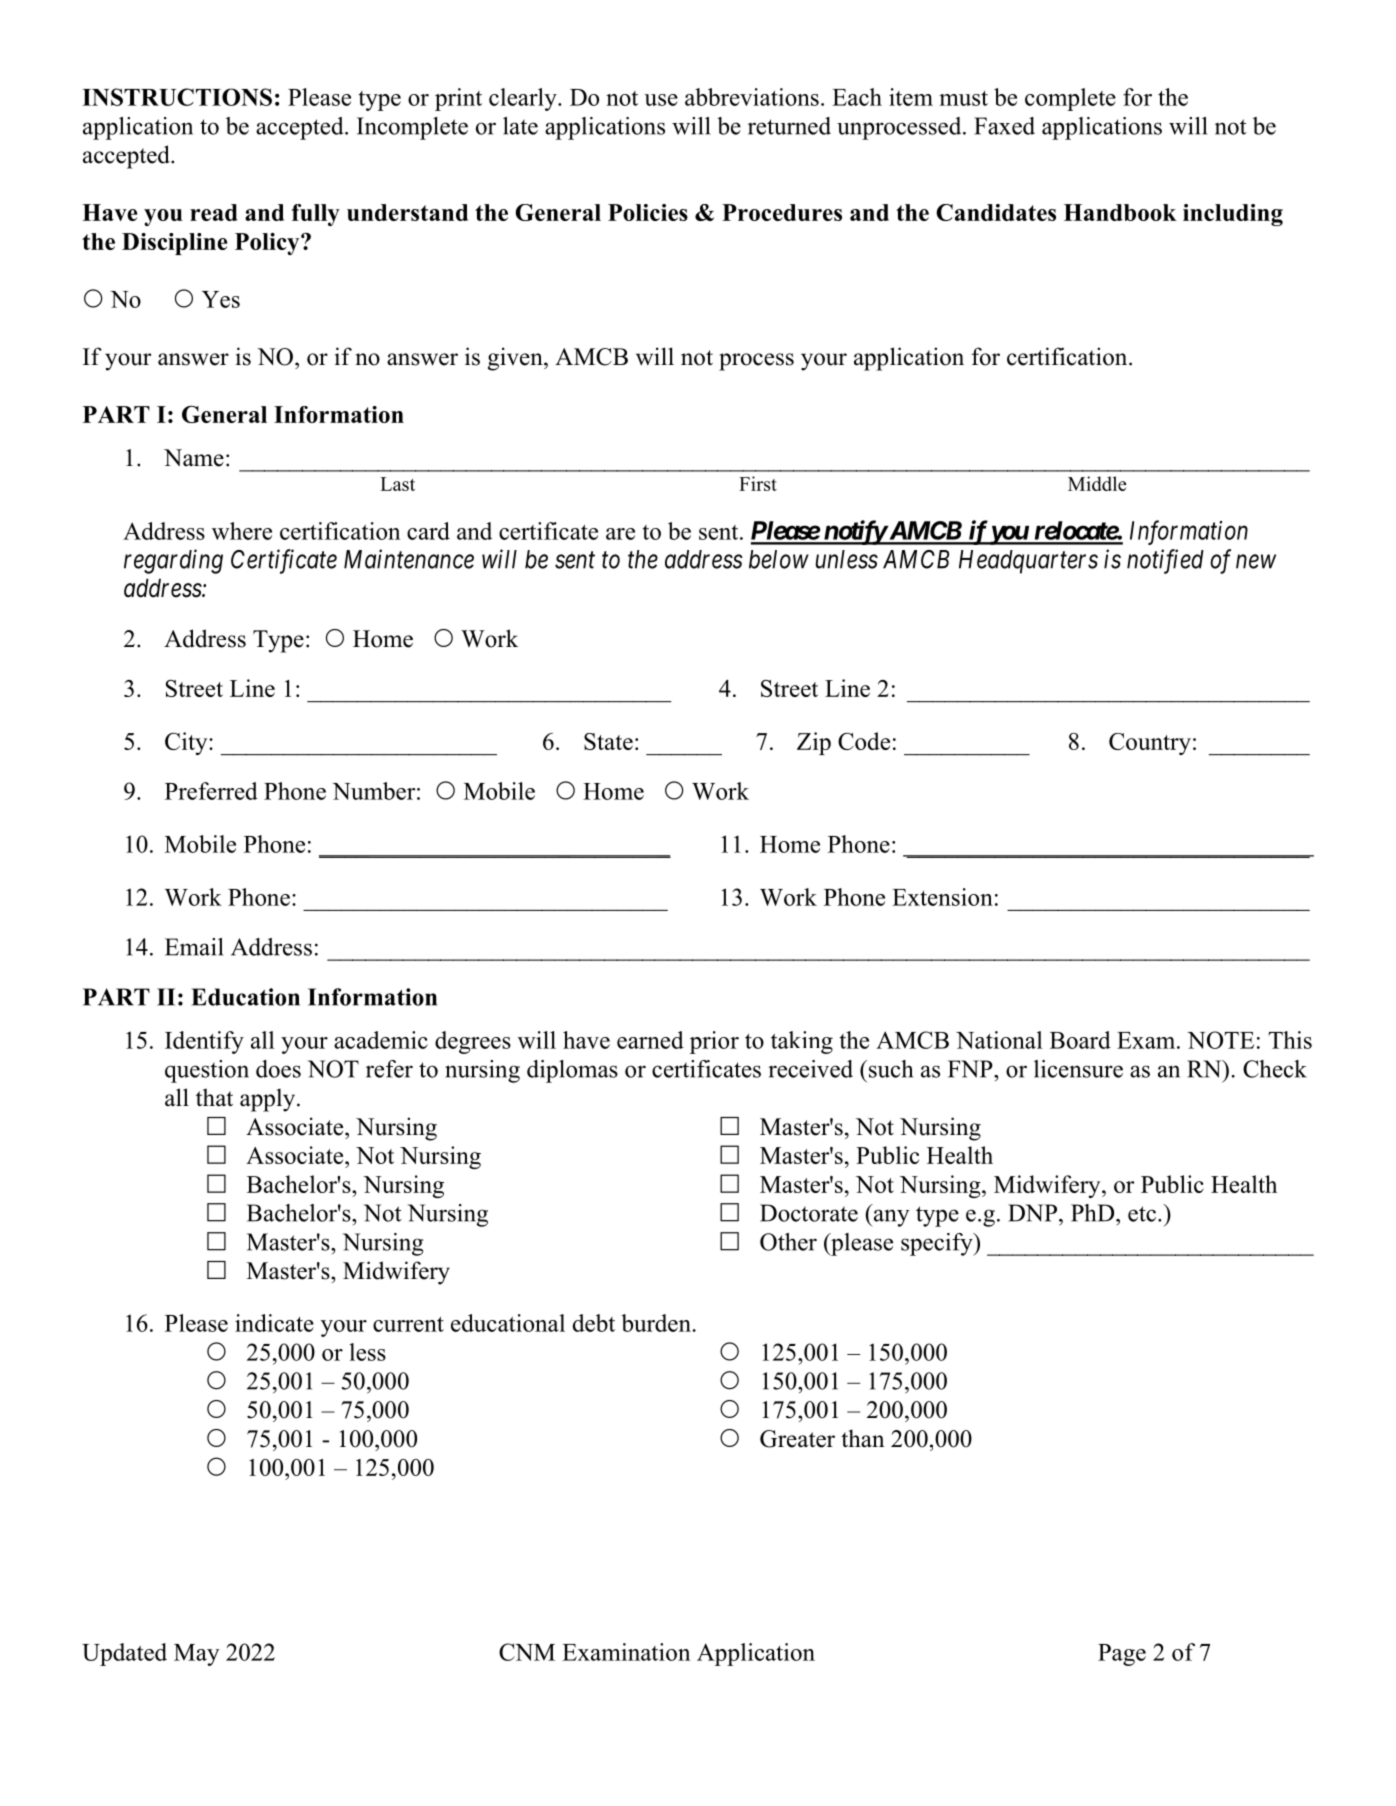 The image size is (1396, 1806). Describe the element at coordinates (758, 483) in the image. I see `First` at that location.
